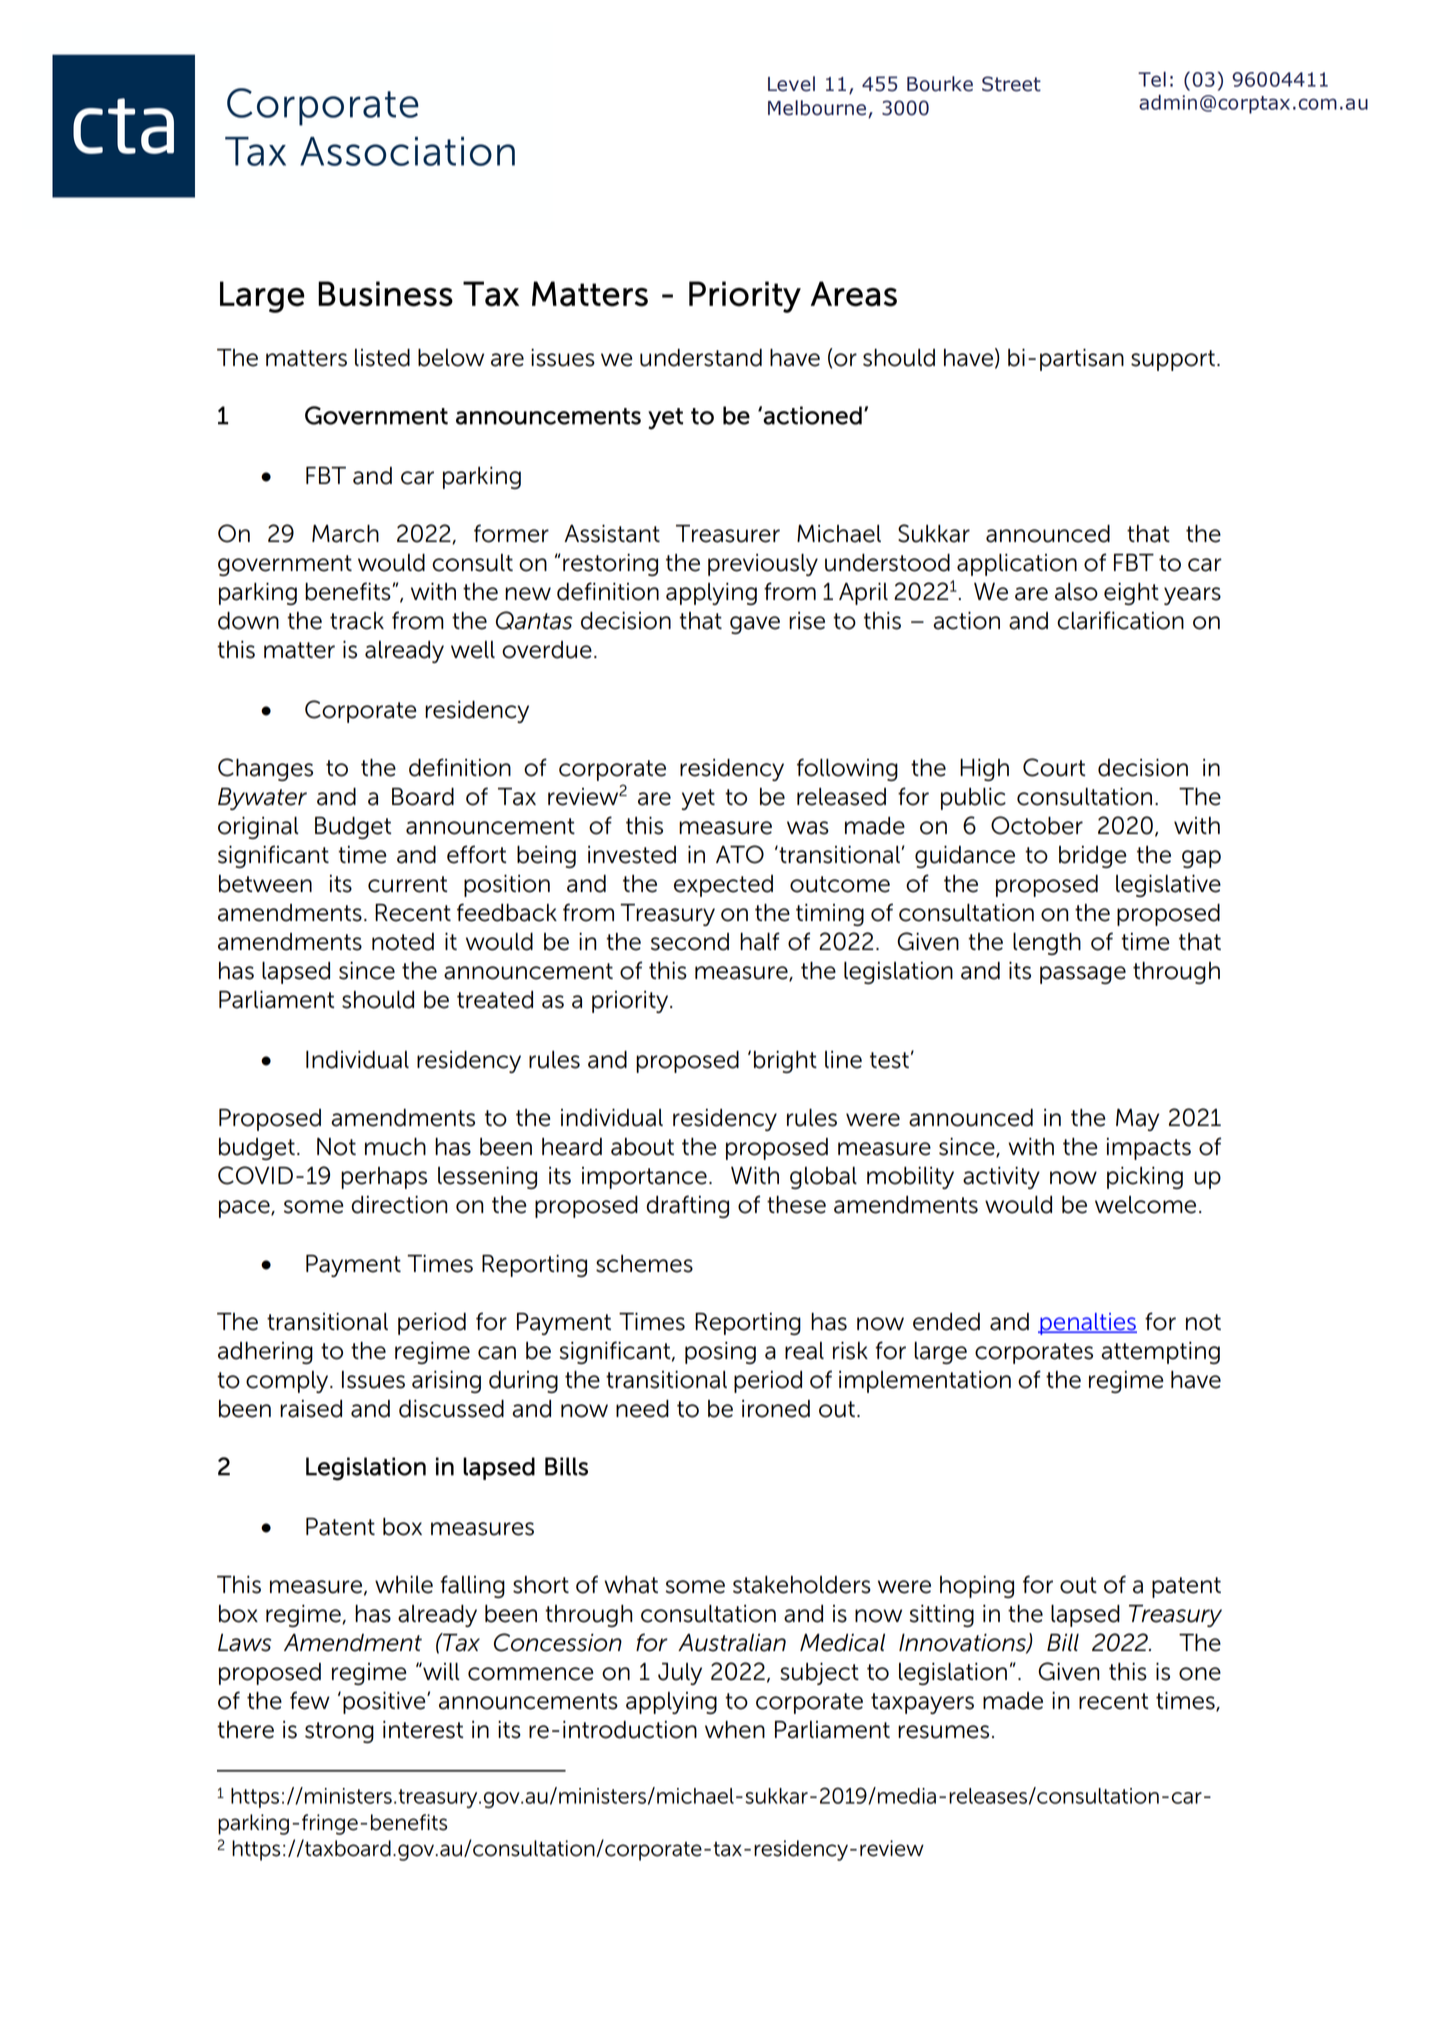 The height and width of the document is (2036, 1439). What do you see at coordinates (791, 84) in the document?
I see `Level` at bounding box center [791, 84].
